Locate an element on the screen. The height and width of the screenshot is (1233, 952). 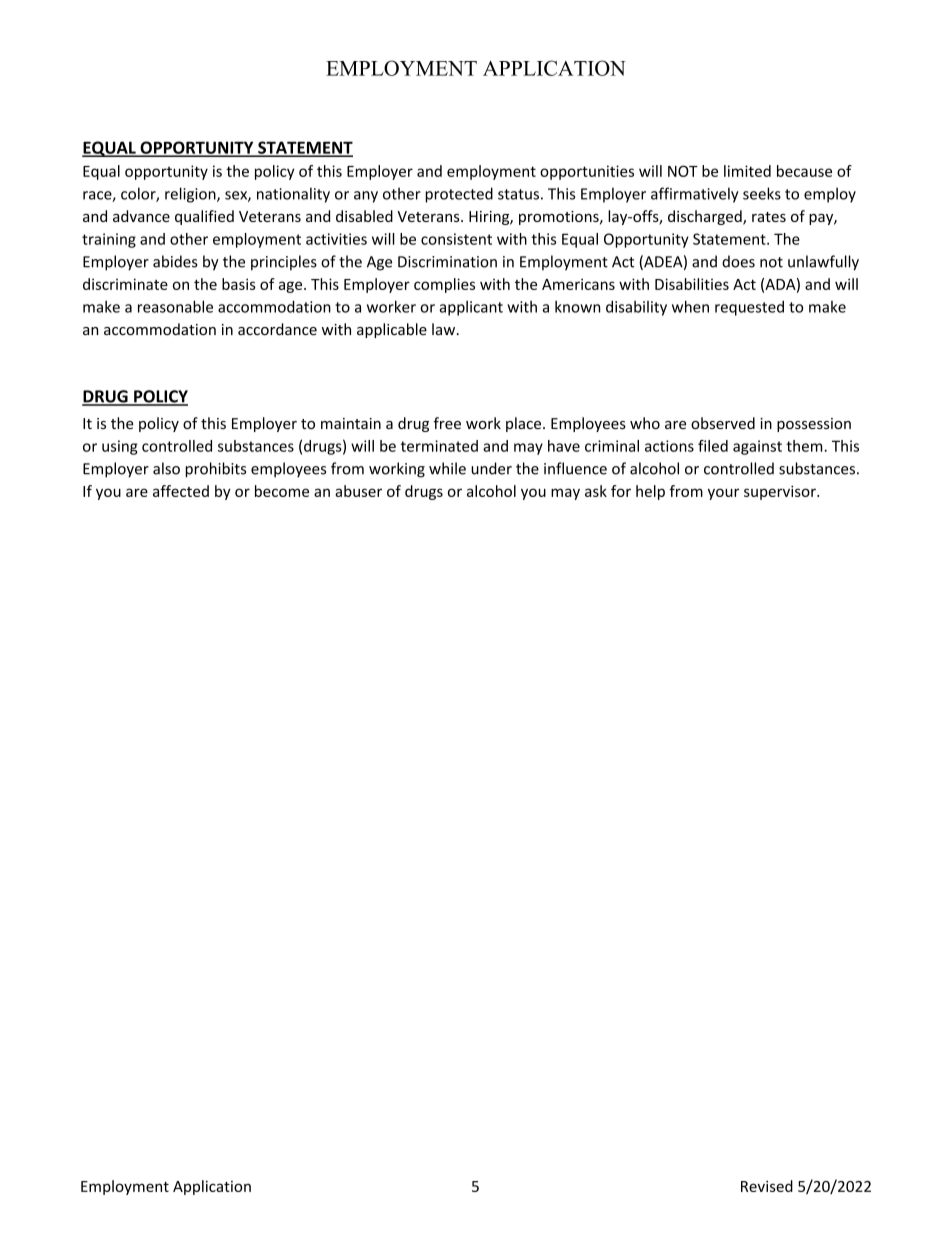
also is located at coordinates (166, 468).
